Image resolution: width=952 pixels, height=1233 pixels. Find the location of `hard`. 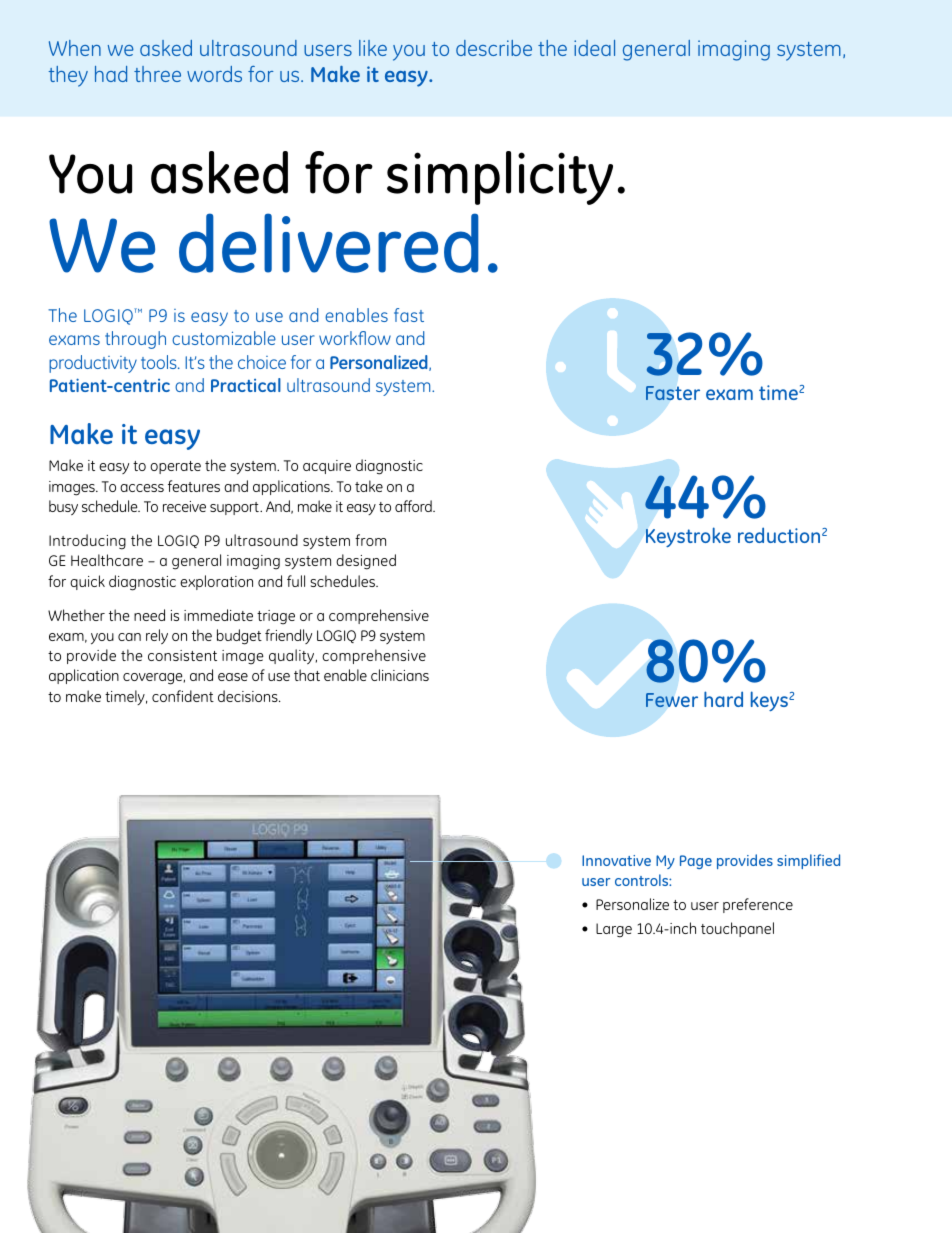

hard is located at coordinates (723, 699).
